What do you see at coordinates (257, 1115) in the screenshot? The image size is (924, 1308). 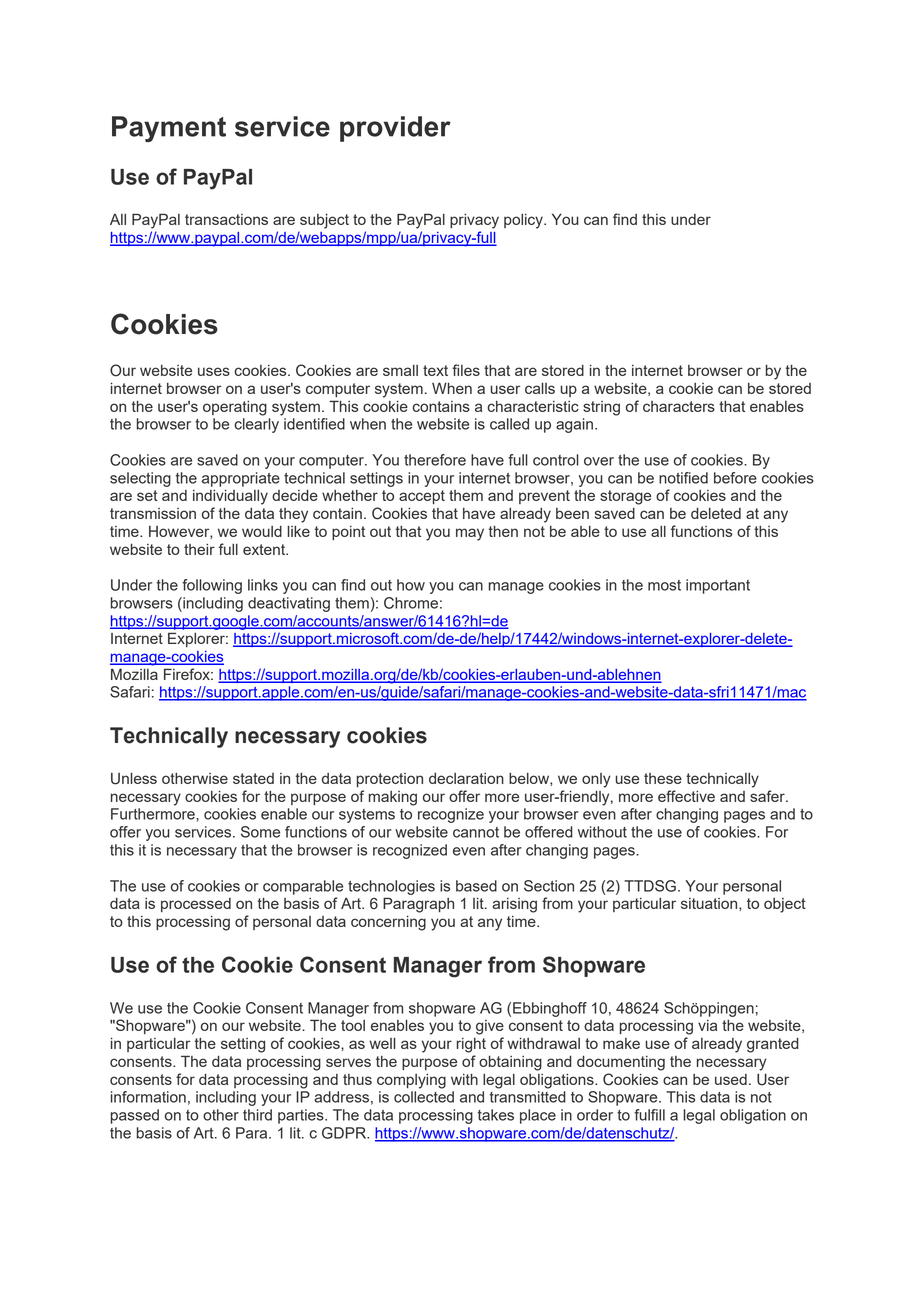 I see `third` at bounding box center [257, 1115].
